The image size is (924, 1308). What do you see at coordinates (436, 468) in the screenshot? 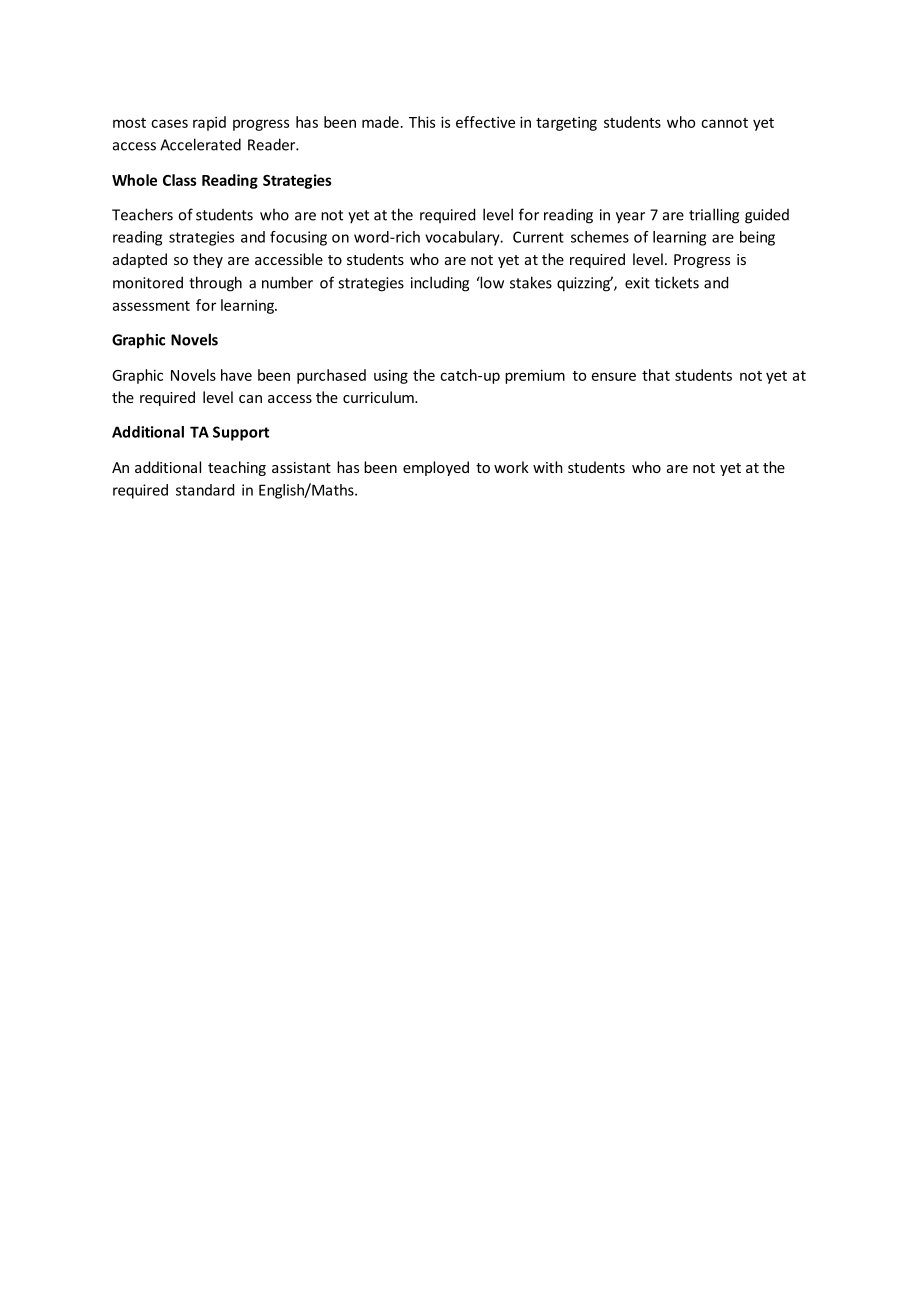
I see `employed` at bounding box center [436, 468].
